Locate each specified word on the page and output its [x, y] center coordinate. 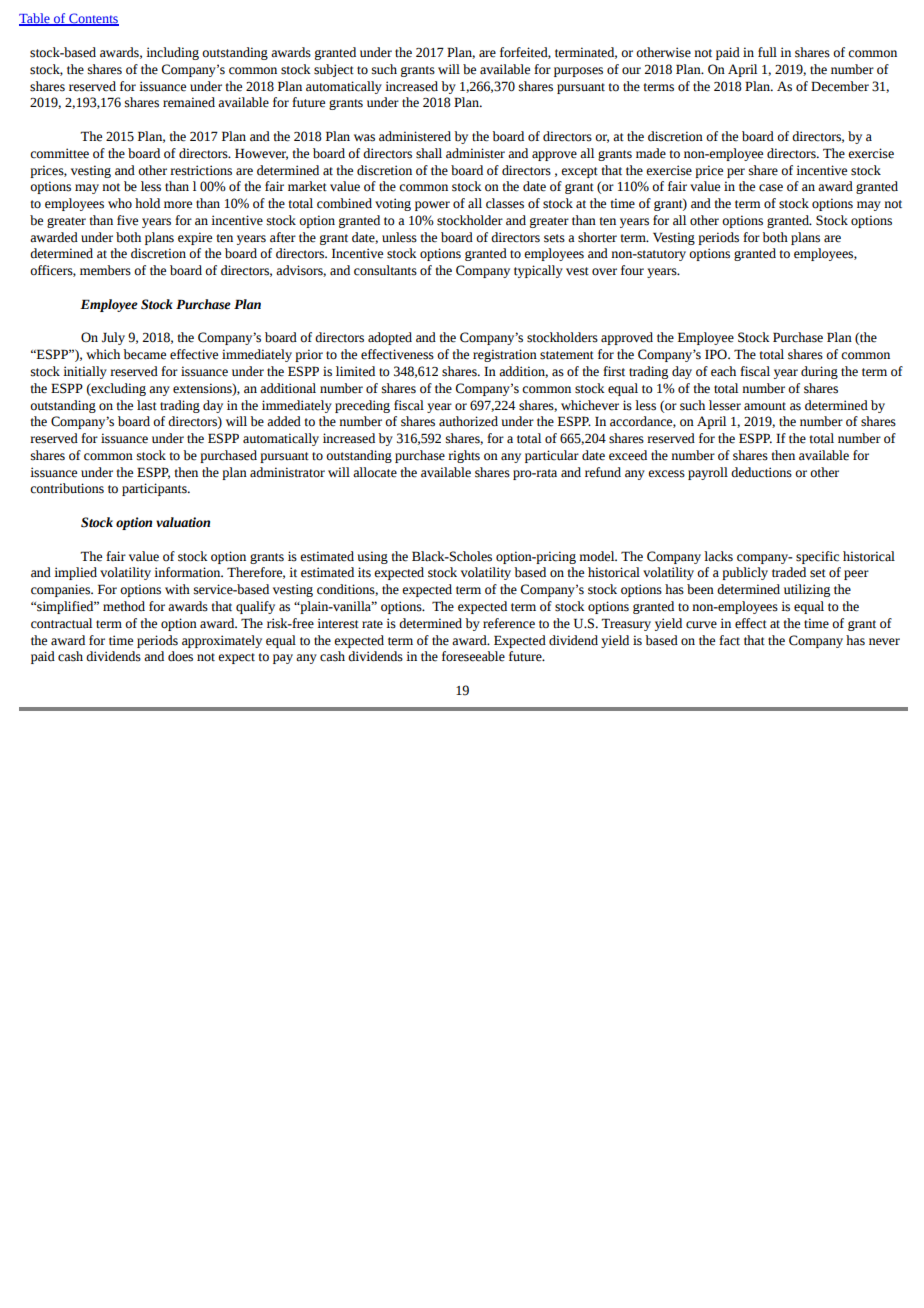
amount [765, 406]
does [180, 656]
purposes [578, 72]
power [432, 206]
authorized [468, 421]
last [147, 405]
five [127, 220]
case [771, 188]
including [172, 53]
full [767, 52]
